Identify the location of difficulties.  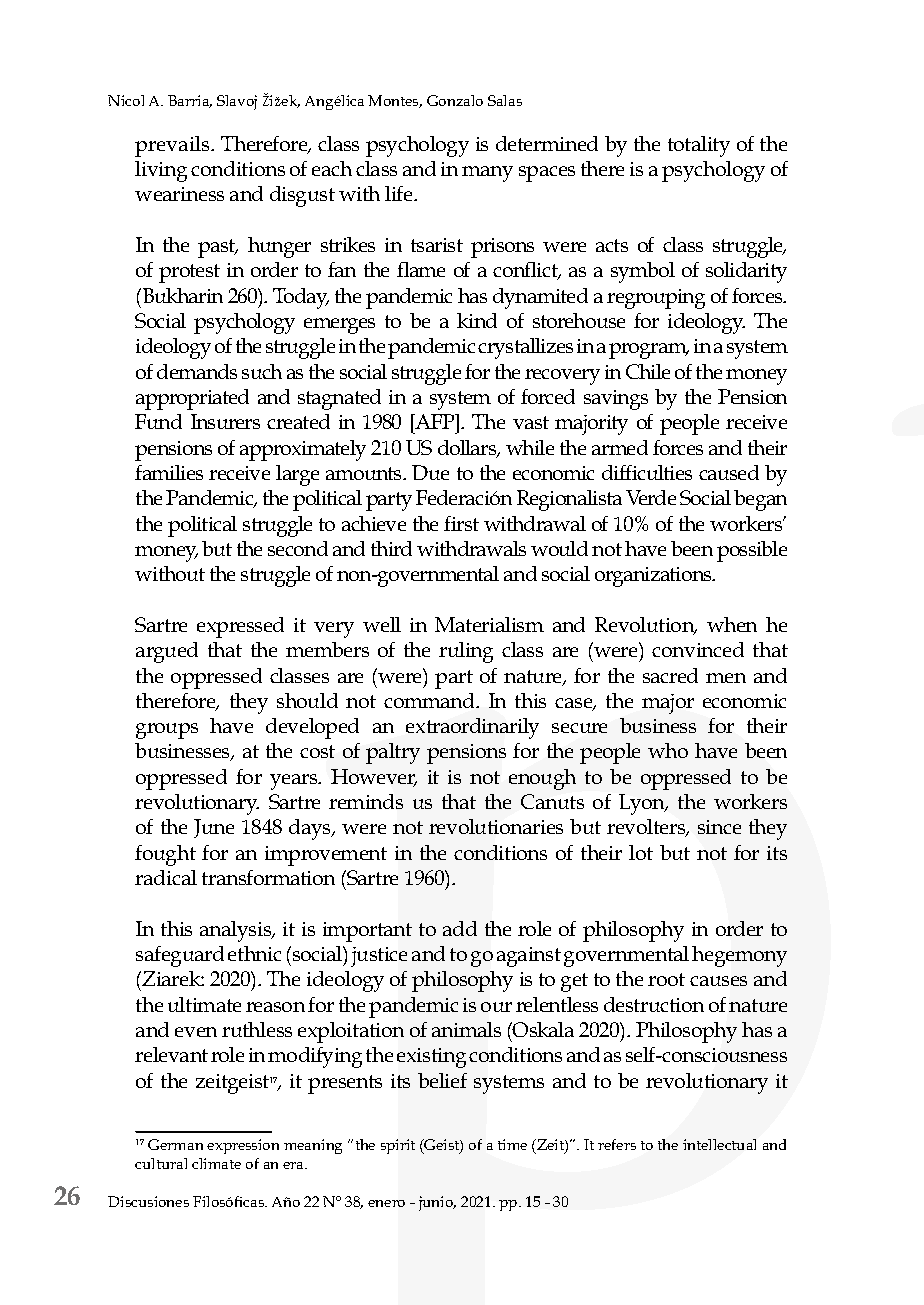
(647, 472).
